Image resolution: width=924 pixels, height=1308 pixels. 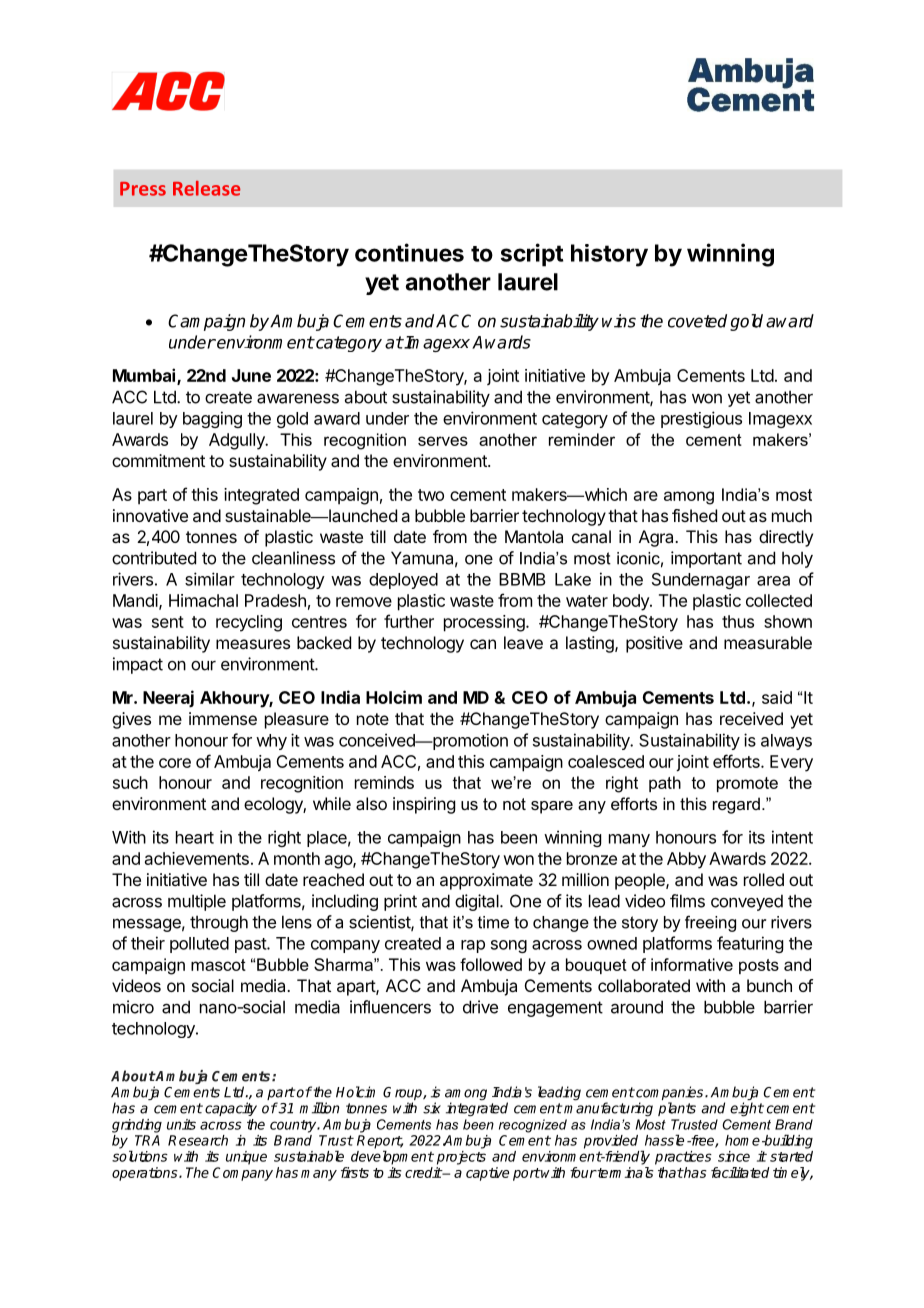 I want to click on conveyed, so click(x=747, y=902).
